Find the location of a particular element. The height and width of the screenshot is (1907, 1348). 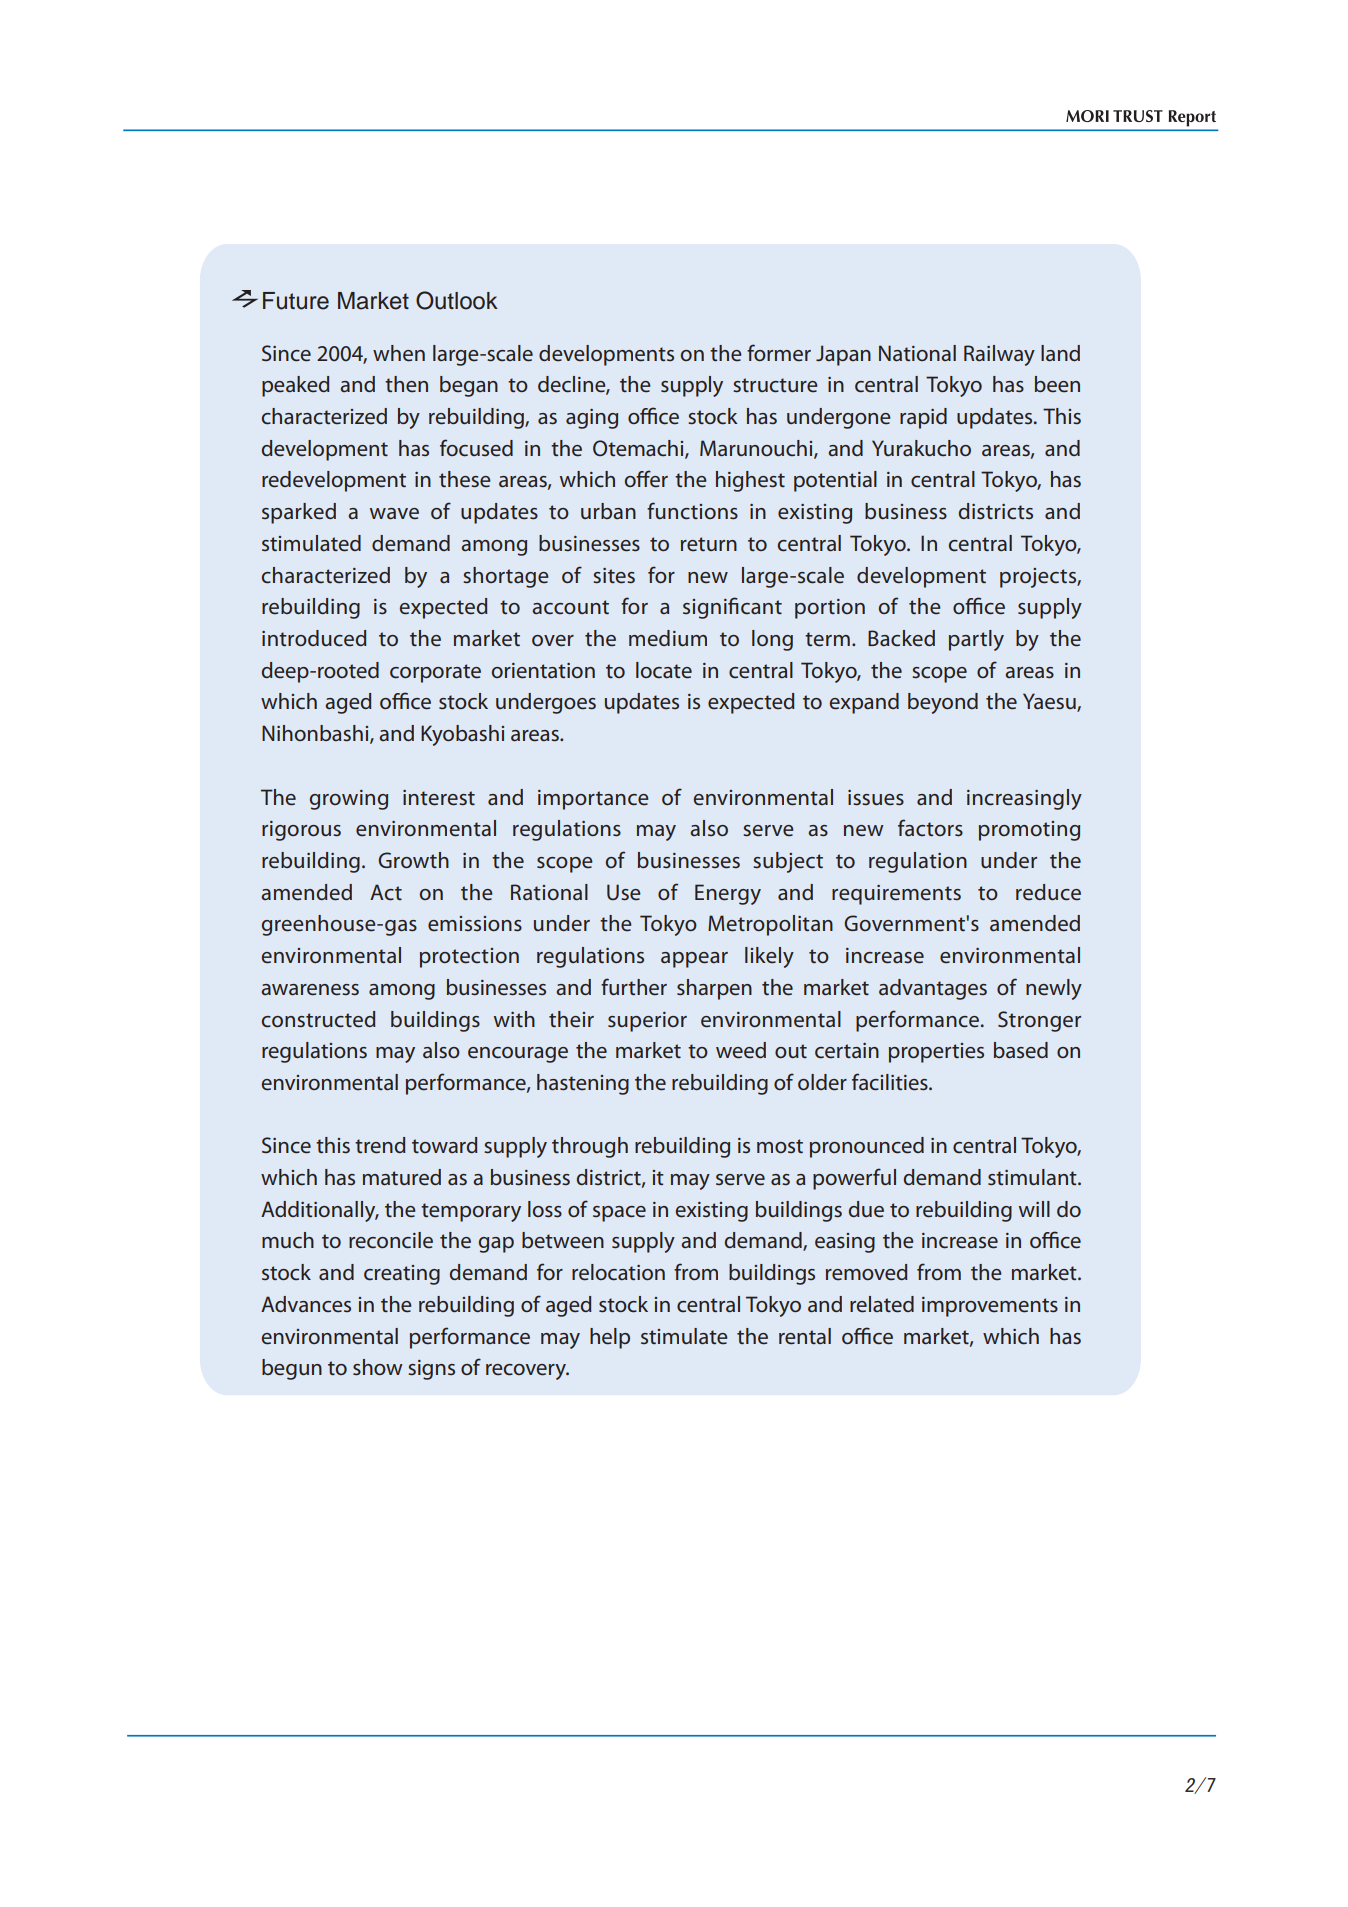

importance is located at coordinates (593, 800).
